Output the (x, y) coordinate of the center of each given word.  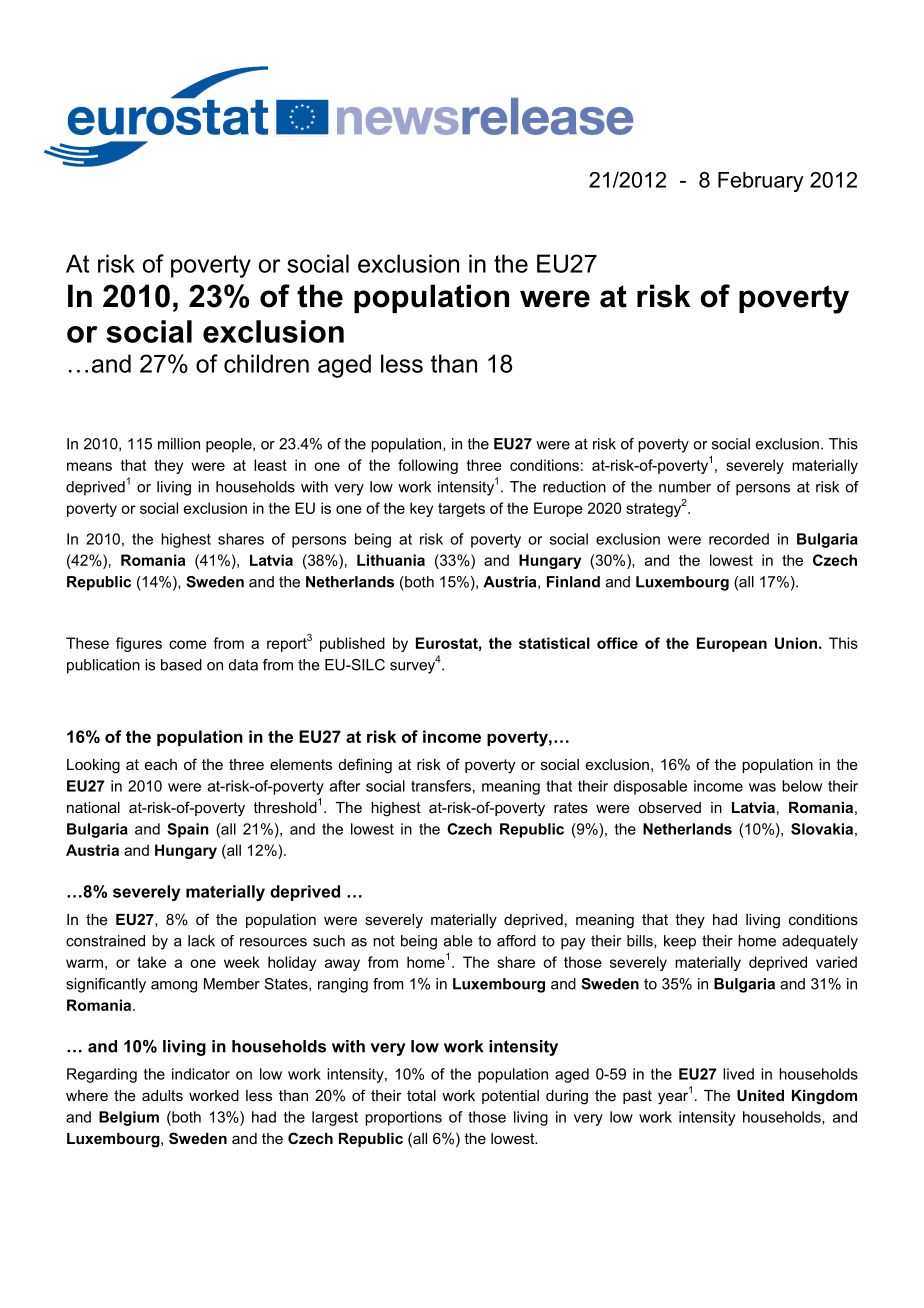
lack (201, 941)
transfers (441, 786)
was (762, 787)
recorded (739, 539)
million (179, 444)
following (428, 466)
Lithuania (391, 560)
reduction (574, 487)
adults (162, 1095)
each (161, 764)
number (685, 487)
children (266, 363)
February (761, 182)
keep (680, 942)
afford (516, 941)
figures (139, 644)
